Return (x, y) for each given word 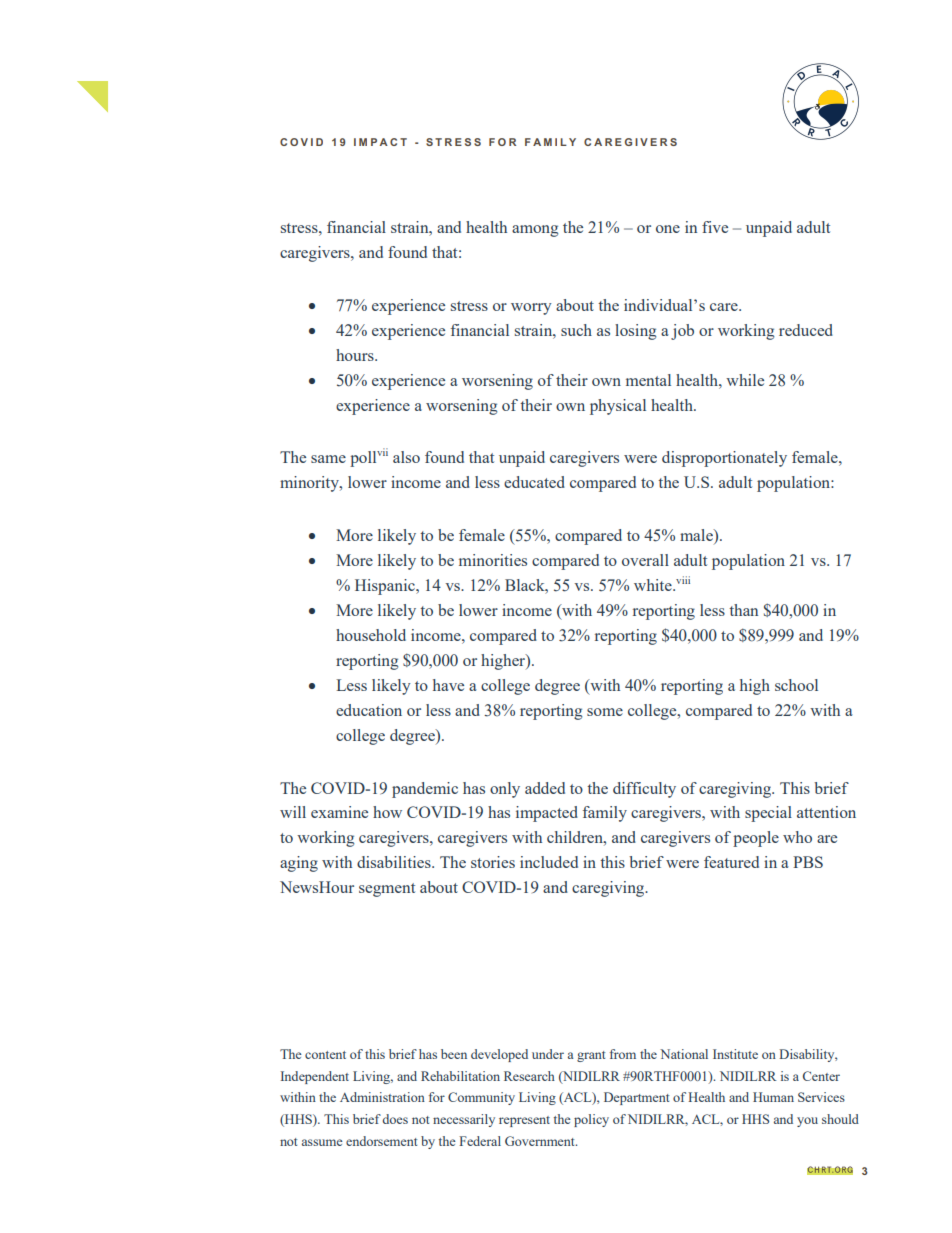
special (768, 814)
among (535, 231)
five (715, 227)
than (743, 610)
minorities (493, 560)
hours (356, 355)
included (549, 862)
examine (339, 812)
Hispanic (386, 587)
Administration (382, 1097)
